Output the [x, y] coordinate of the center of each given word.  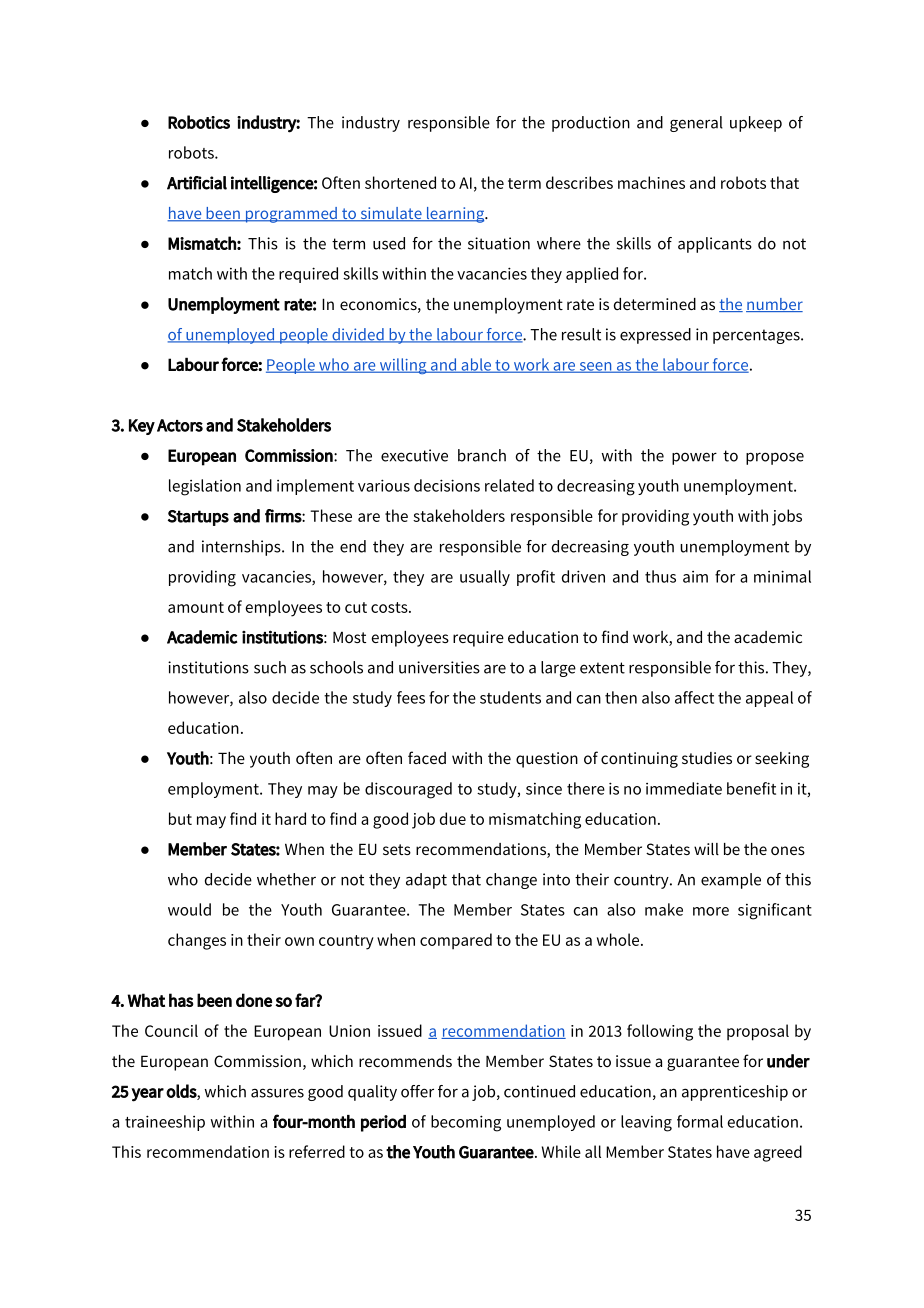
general [696, 124]
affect [694, 697]
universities [439, 667]
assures [277, 1093]
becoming [466, 1123]
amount [196, 607]
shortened [400, 182]
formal [700, 1121]
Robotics [199, 122]
